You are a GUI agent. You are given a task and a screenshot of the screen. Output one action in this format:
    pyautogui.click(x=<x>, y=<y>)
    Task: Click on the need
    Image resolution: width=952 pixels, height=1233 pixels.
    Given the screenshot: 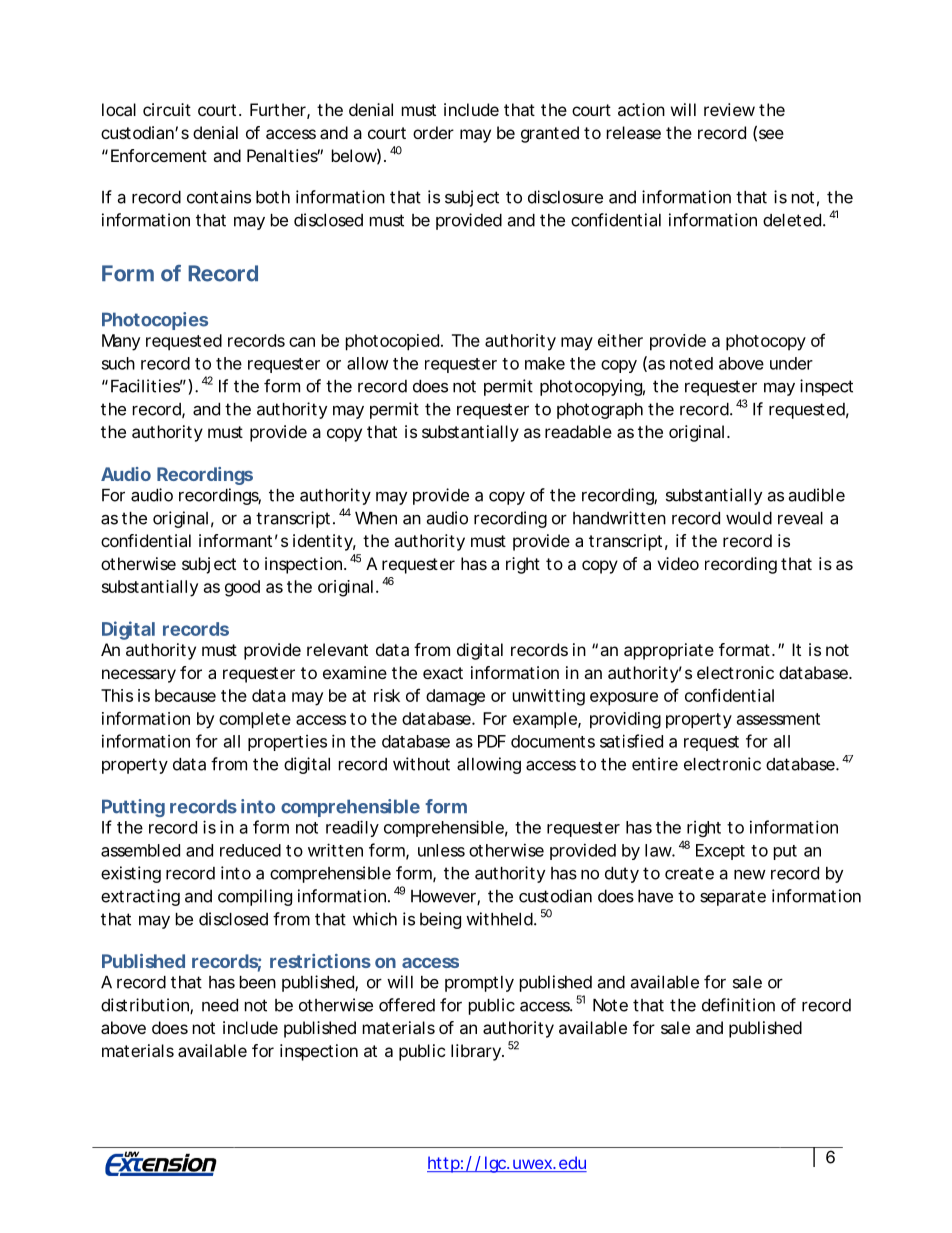 What is the action you would take?
    pyautogui.click(x=220, y=1005)
